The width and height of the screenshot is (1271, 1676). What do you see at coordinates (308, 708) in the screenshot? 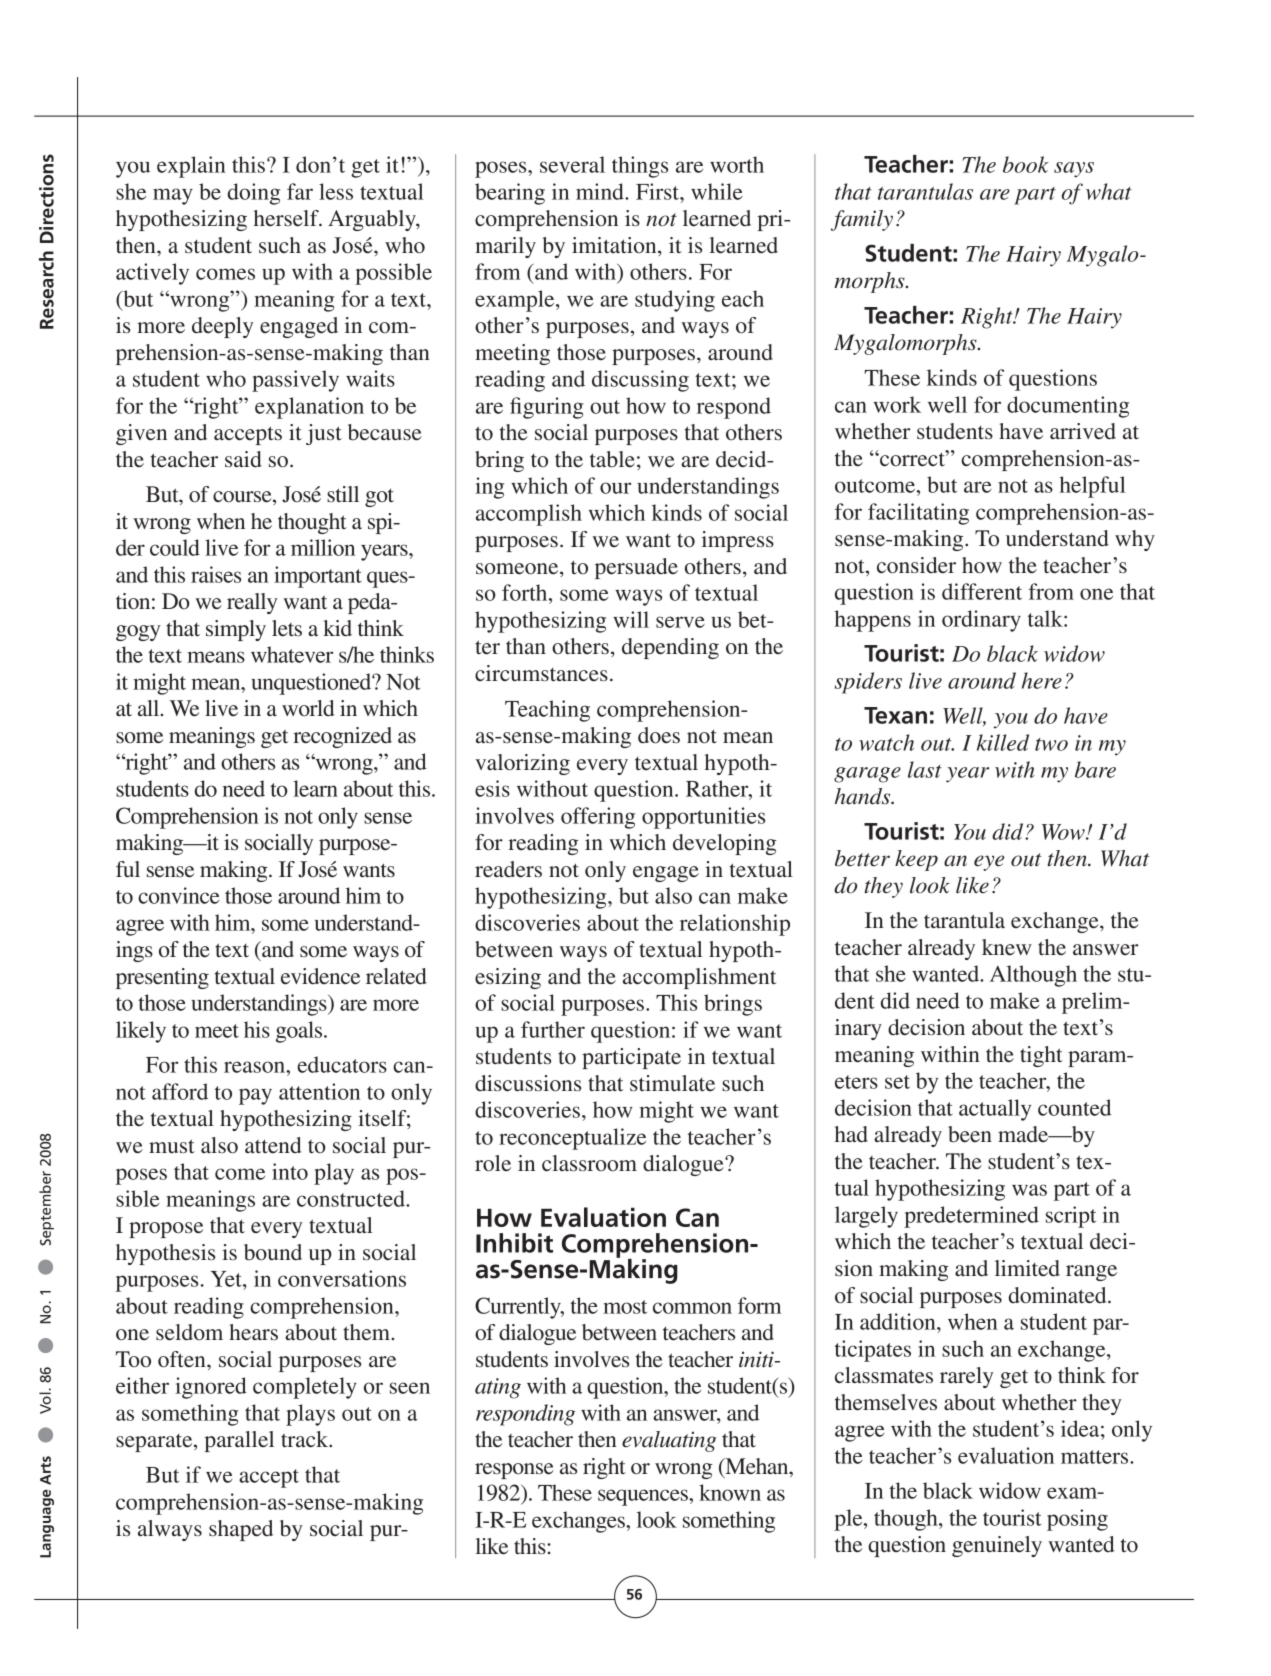
I see `world` at bounding box center [308, 708].
